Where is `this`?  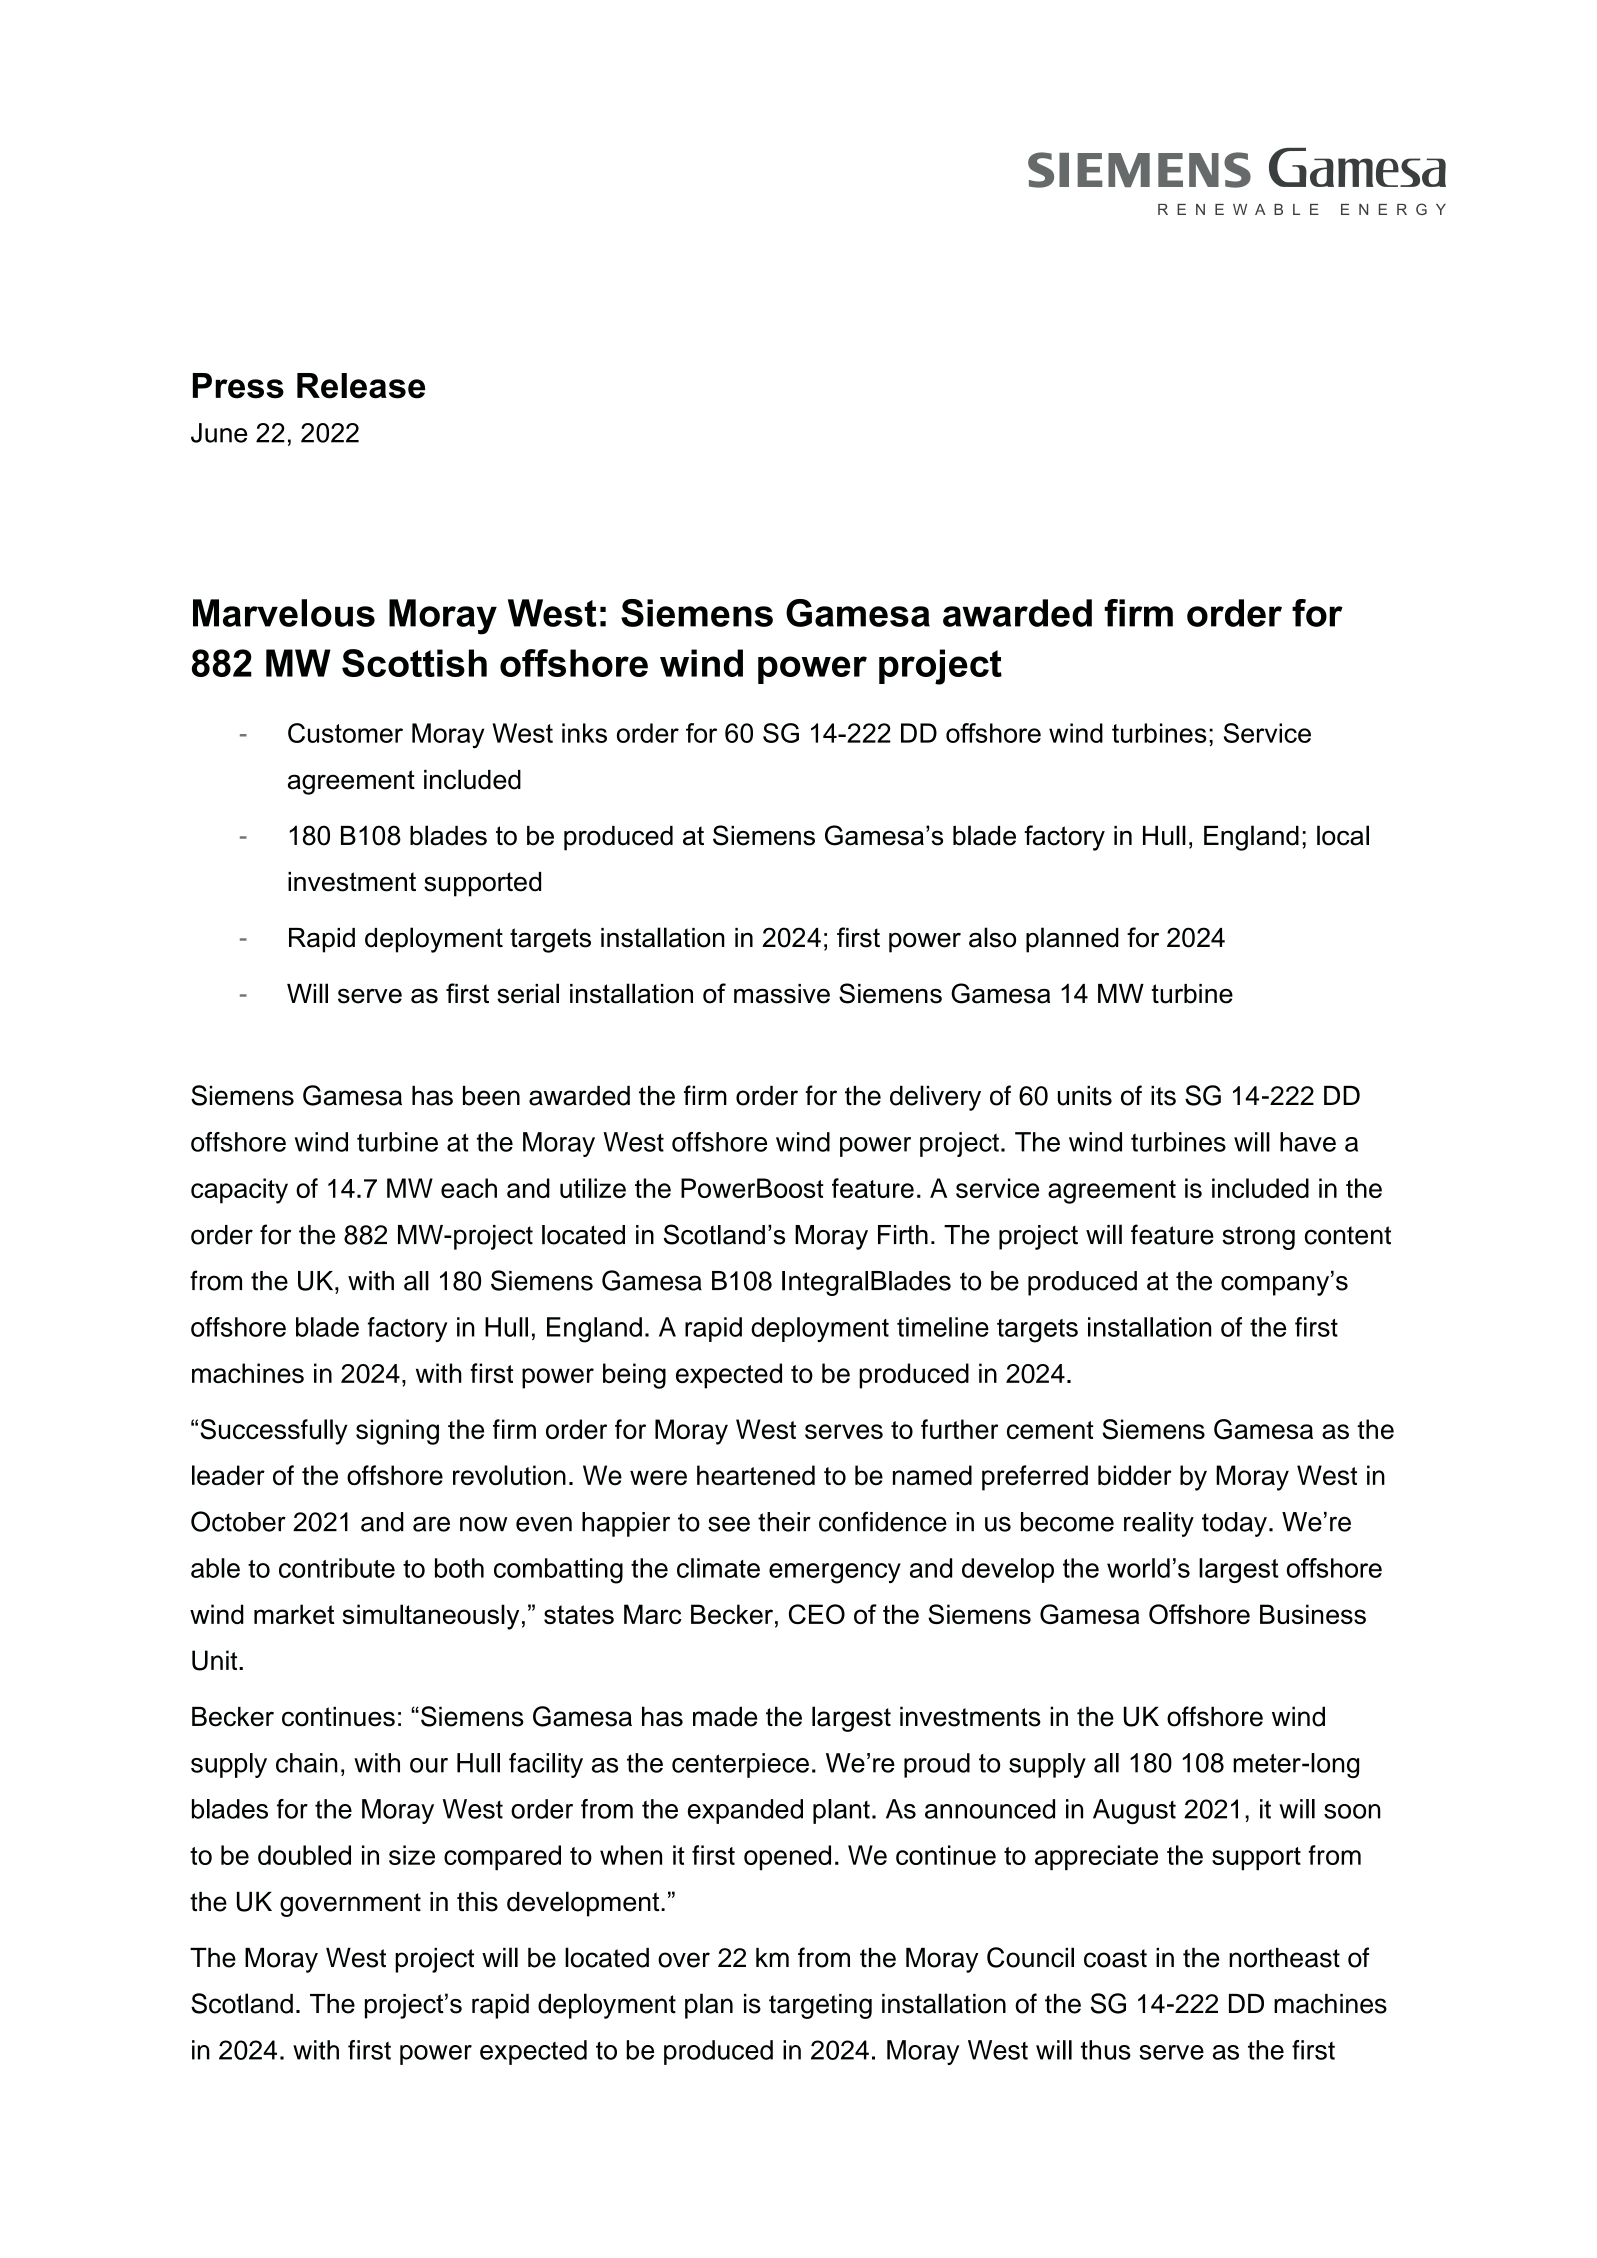
this is located at coordinates (477, 1902).
